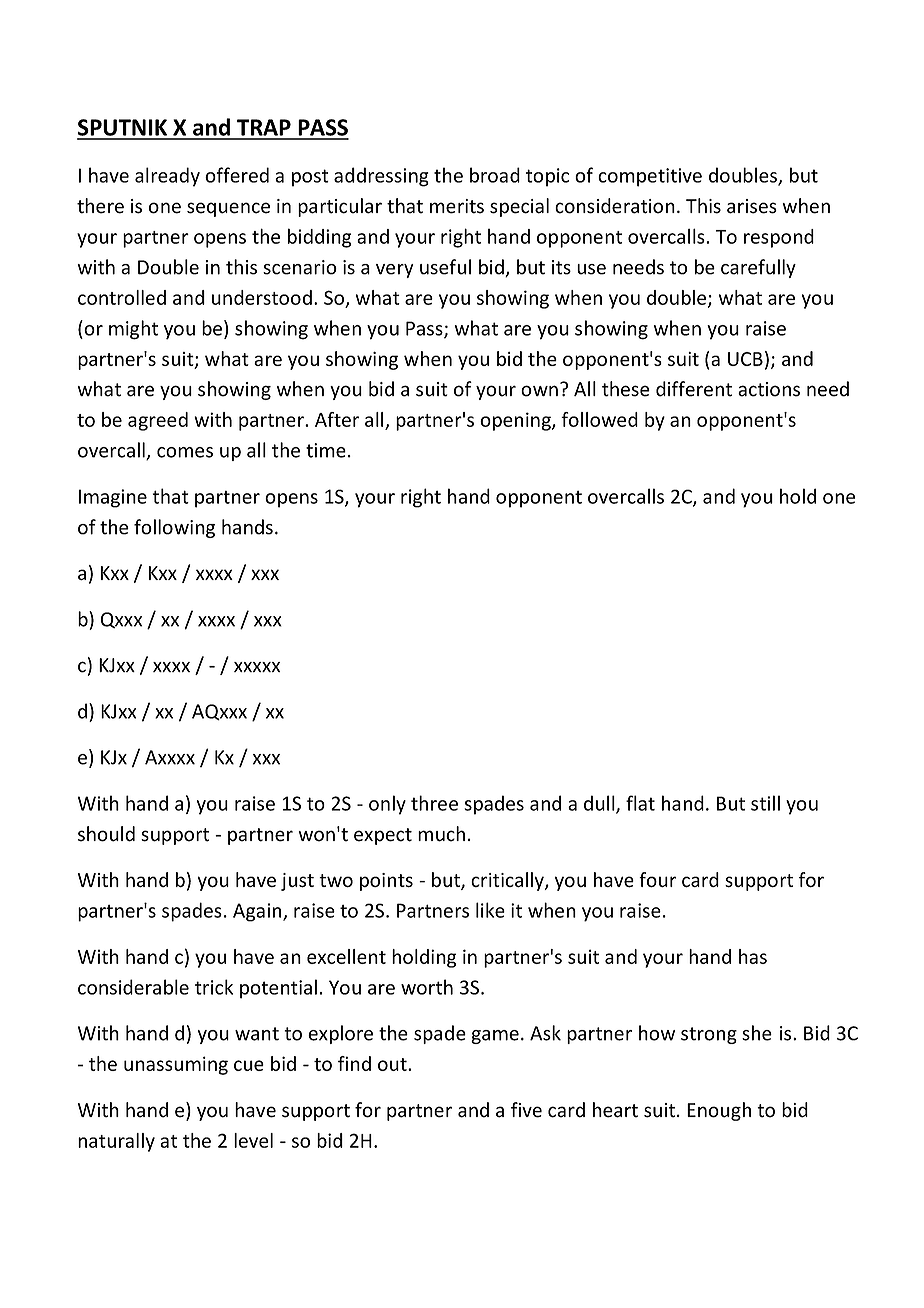  What do you see at coordinates (640, 803) in the screenshot?
I see `flat` at bounding box center [640, 803].
